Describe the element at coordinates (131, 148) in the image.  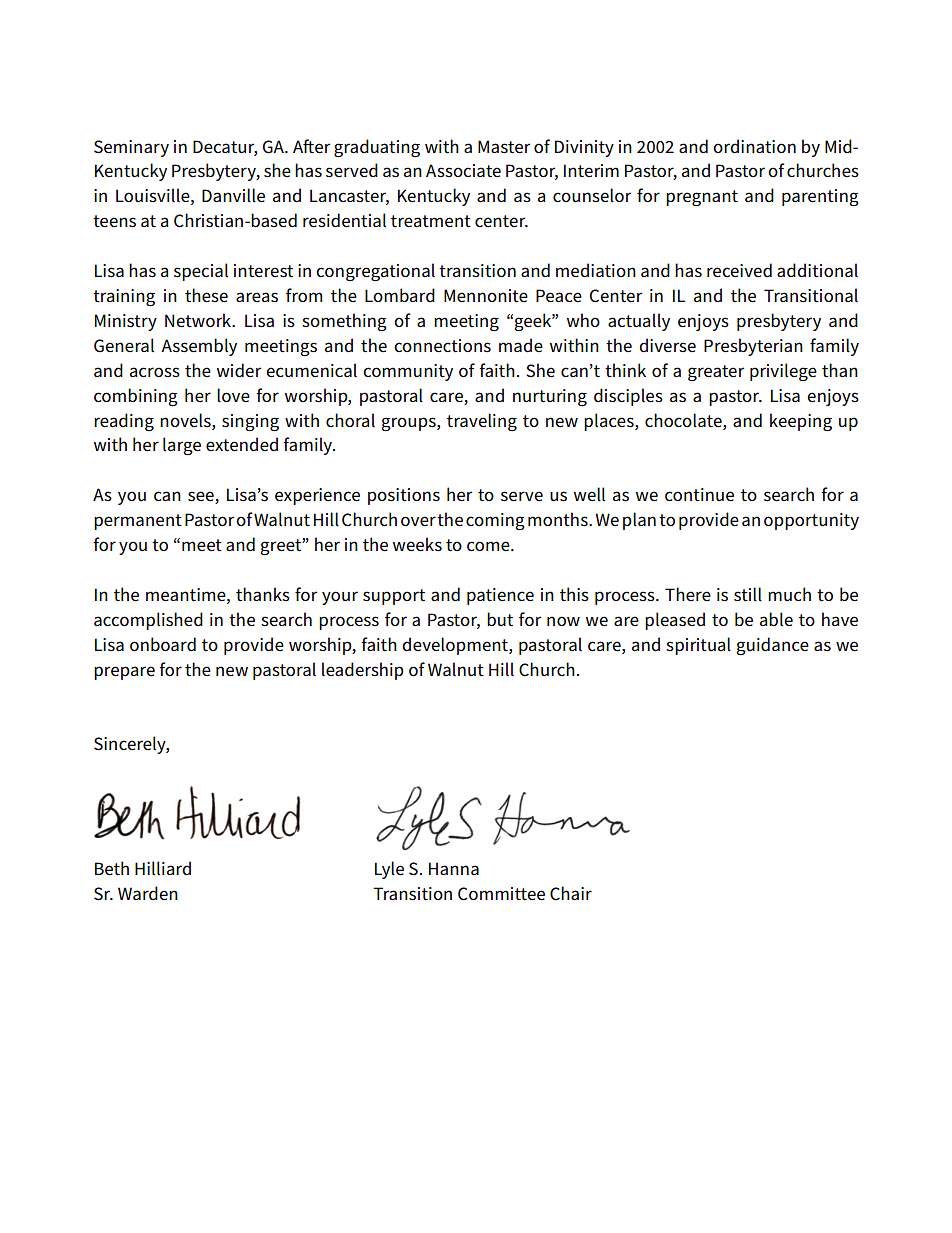
I see `Seminary` at that location.
